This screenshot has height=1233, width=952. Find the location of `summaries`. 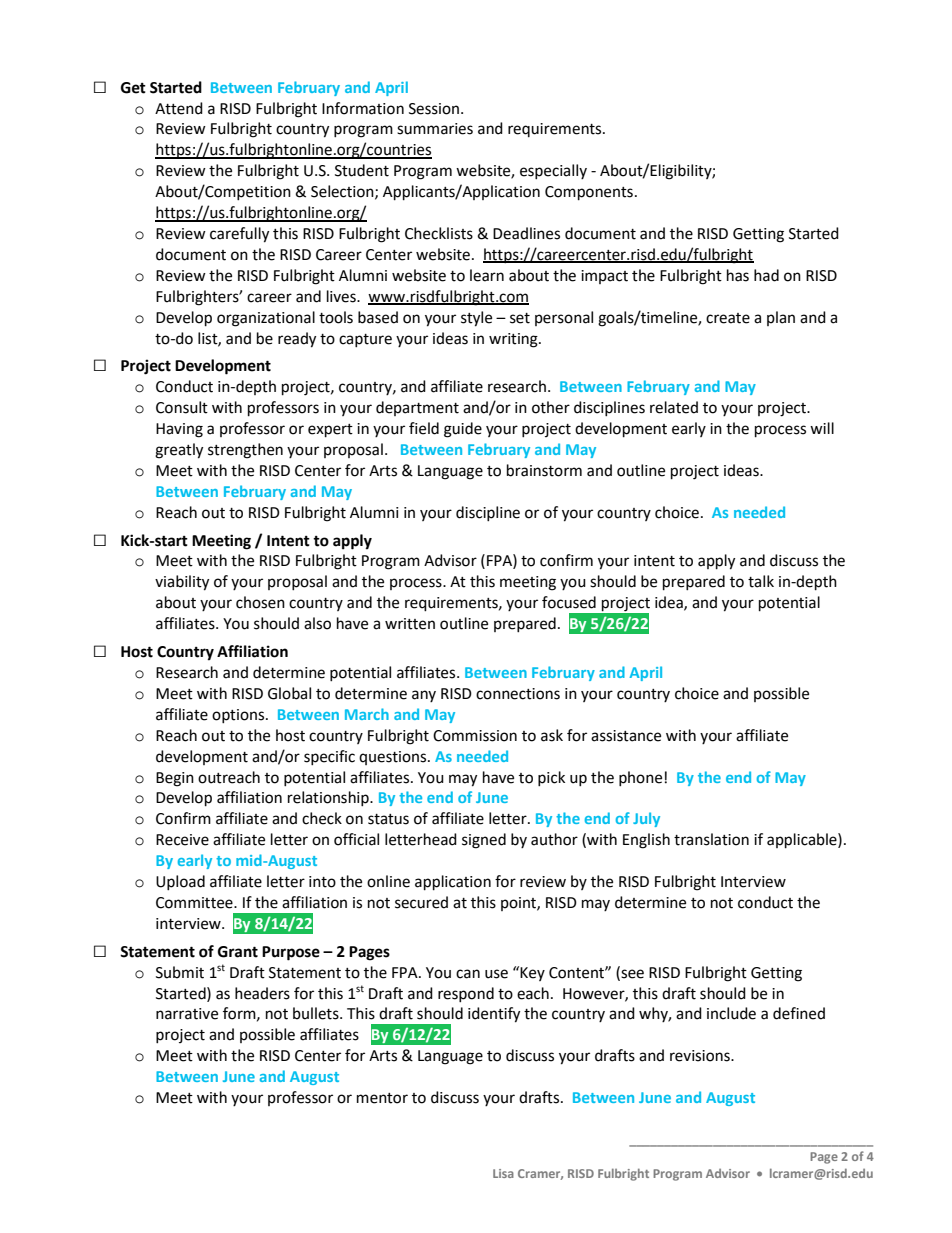

summaries is located at coordinates (435, 129).
